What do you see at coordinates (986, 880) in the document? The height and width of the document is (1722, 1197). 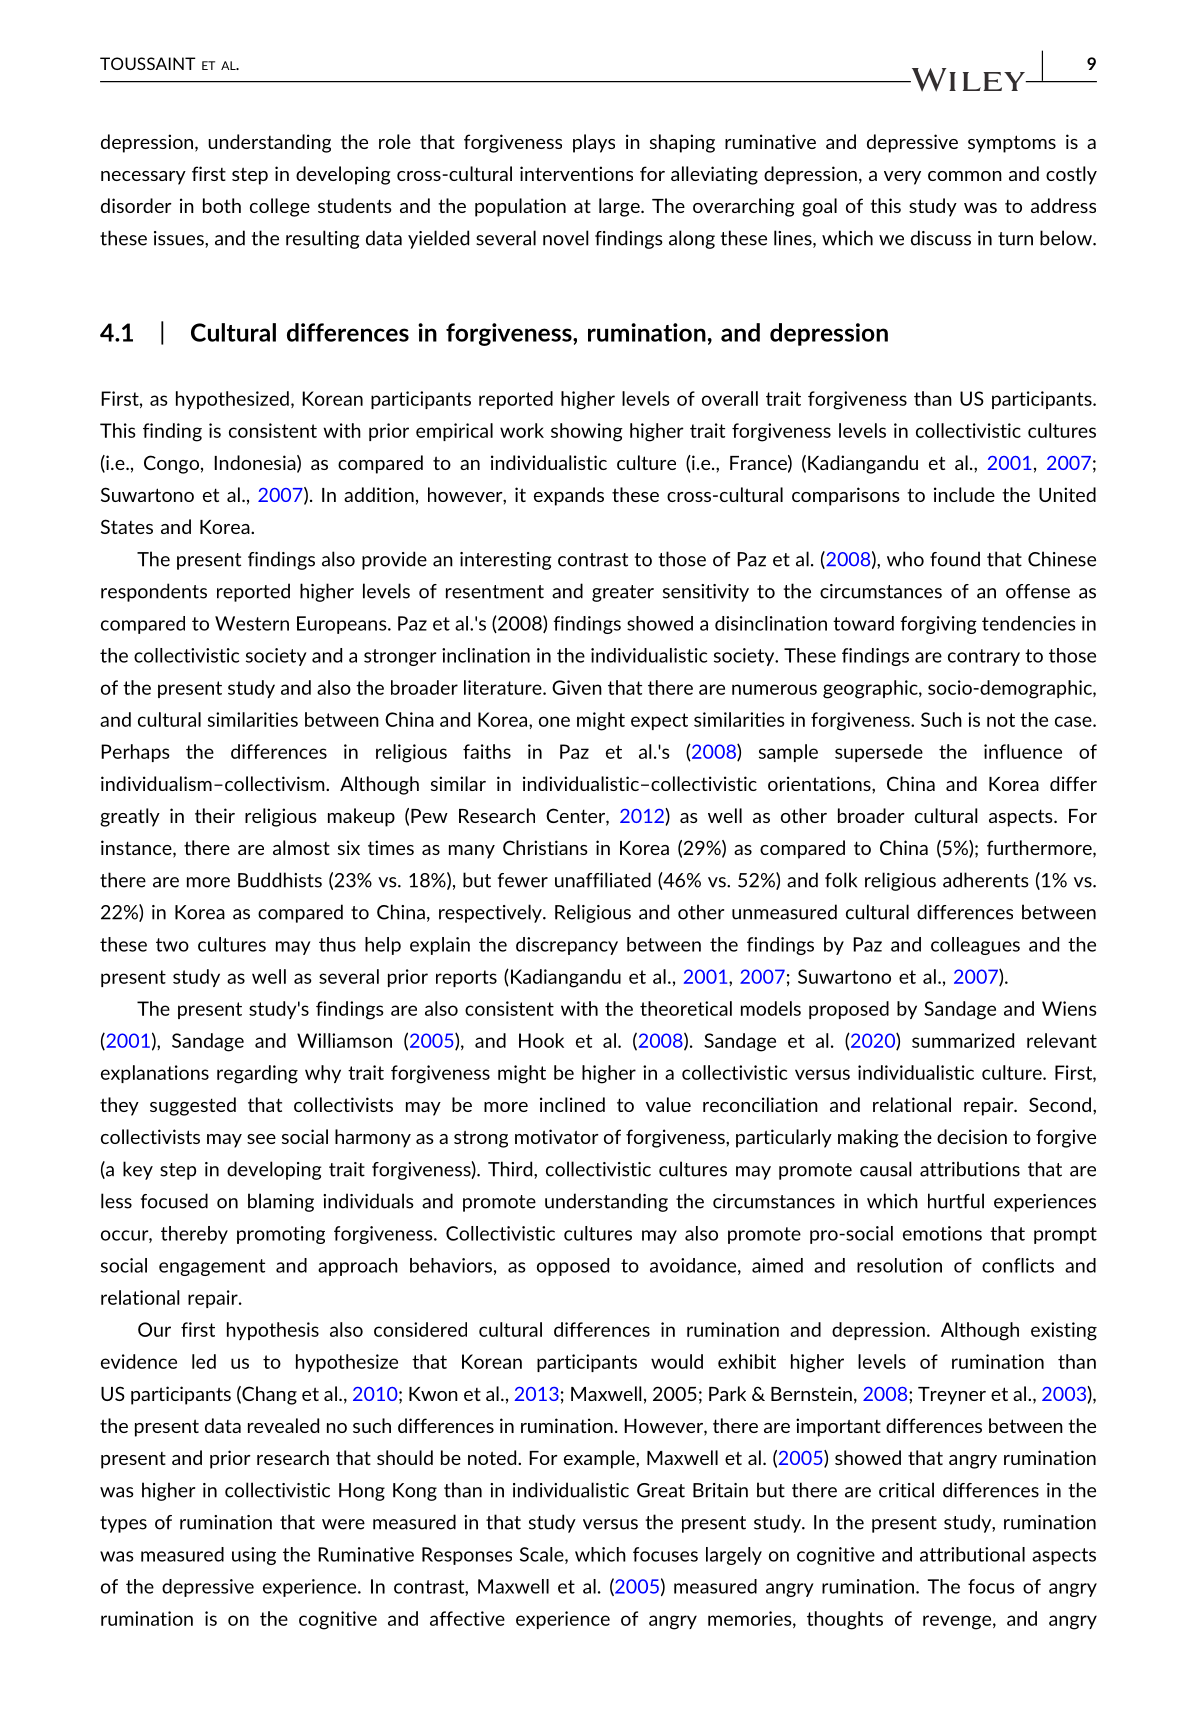 I see `adherents` at bounding box center [986, 880].
